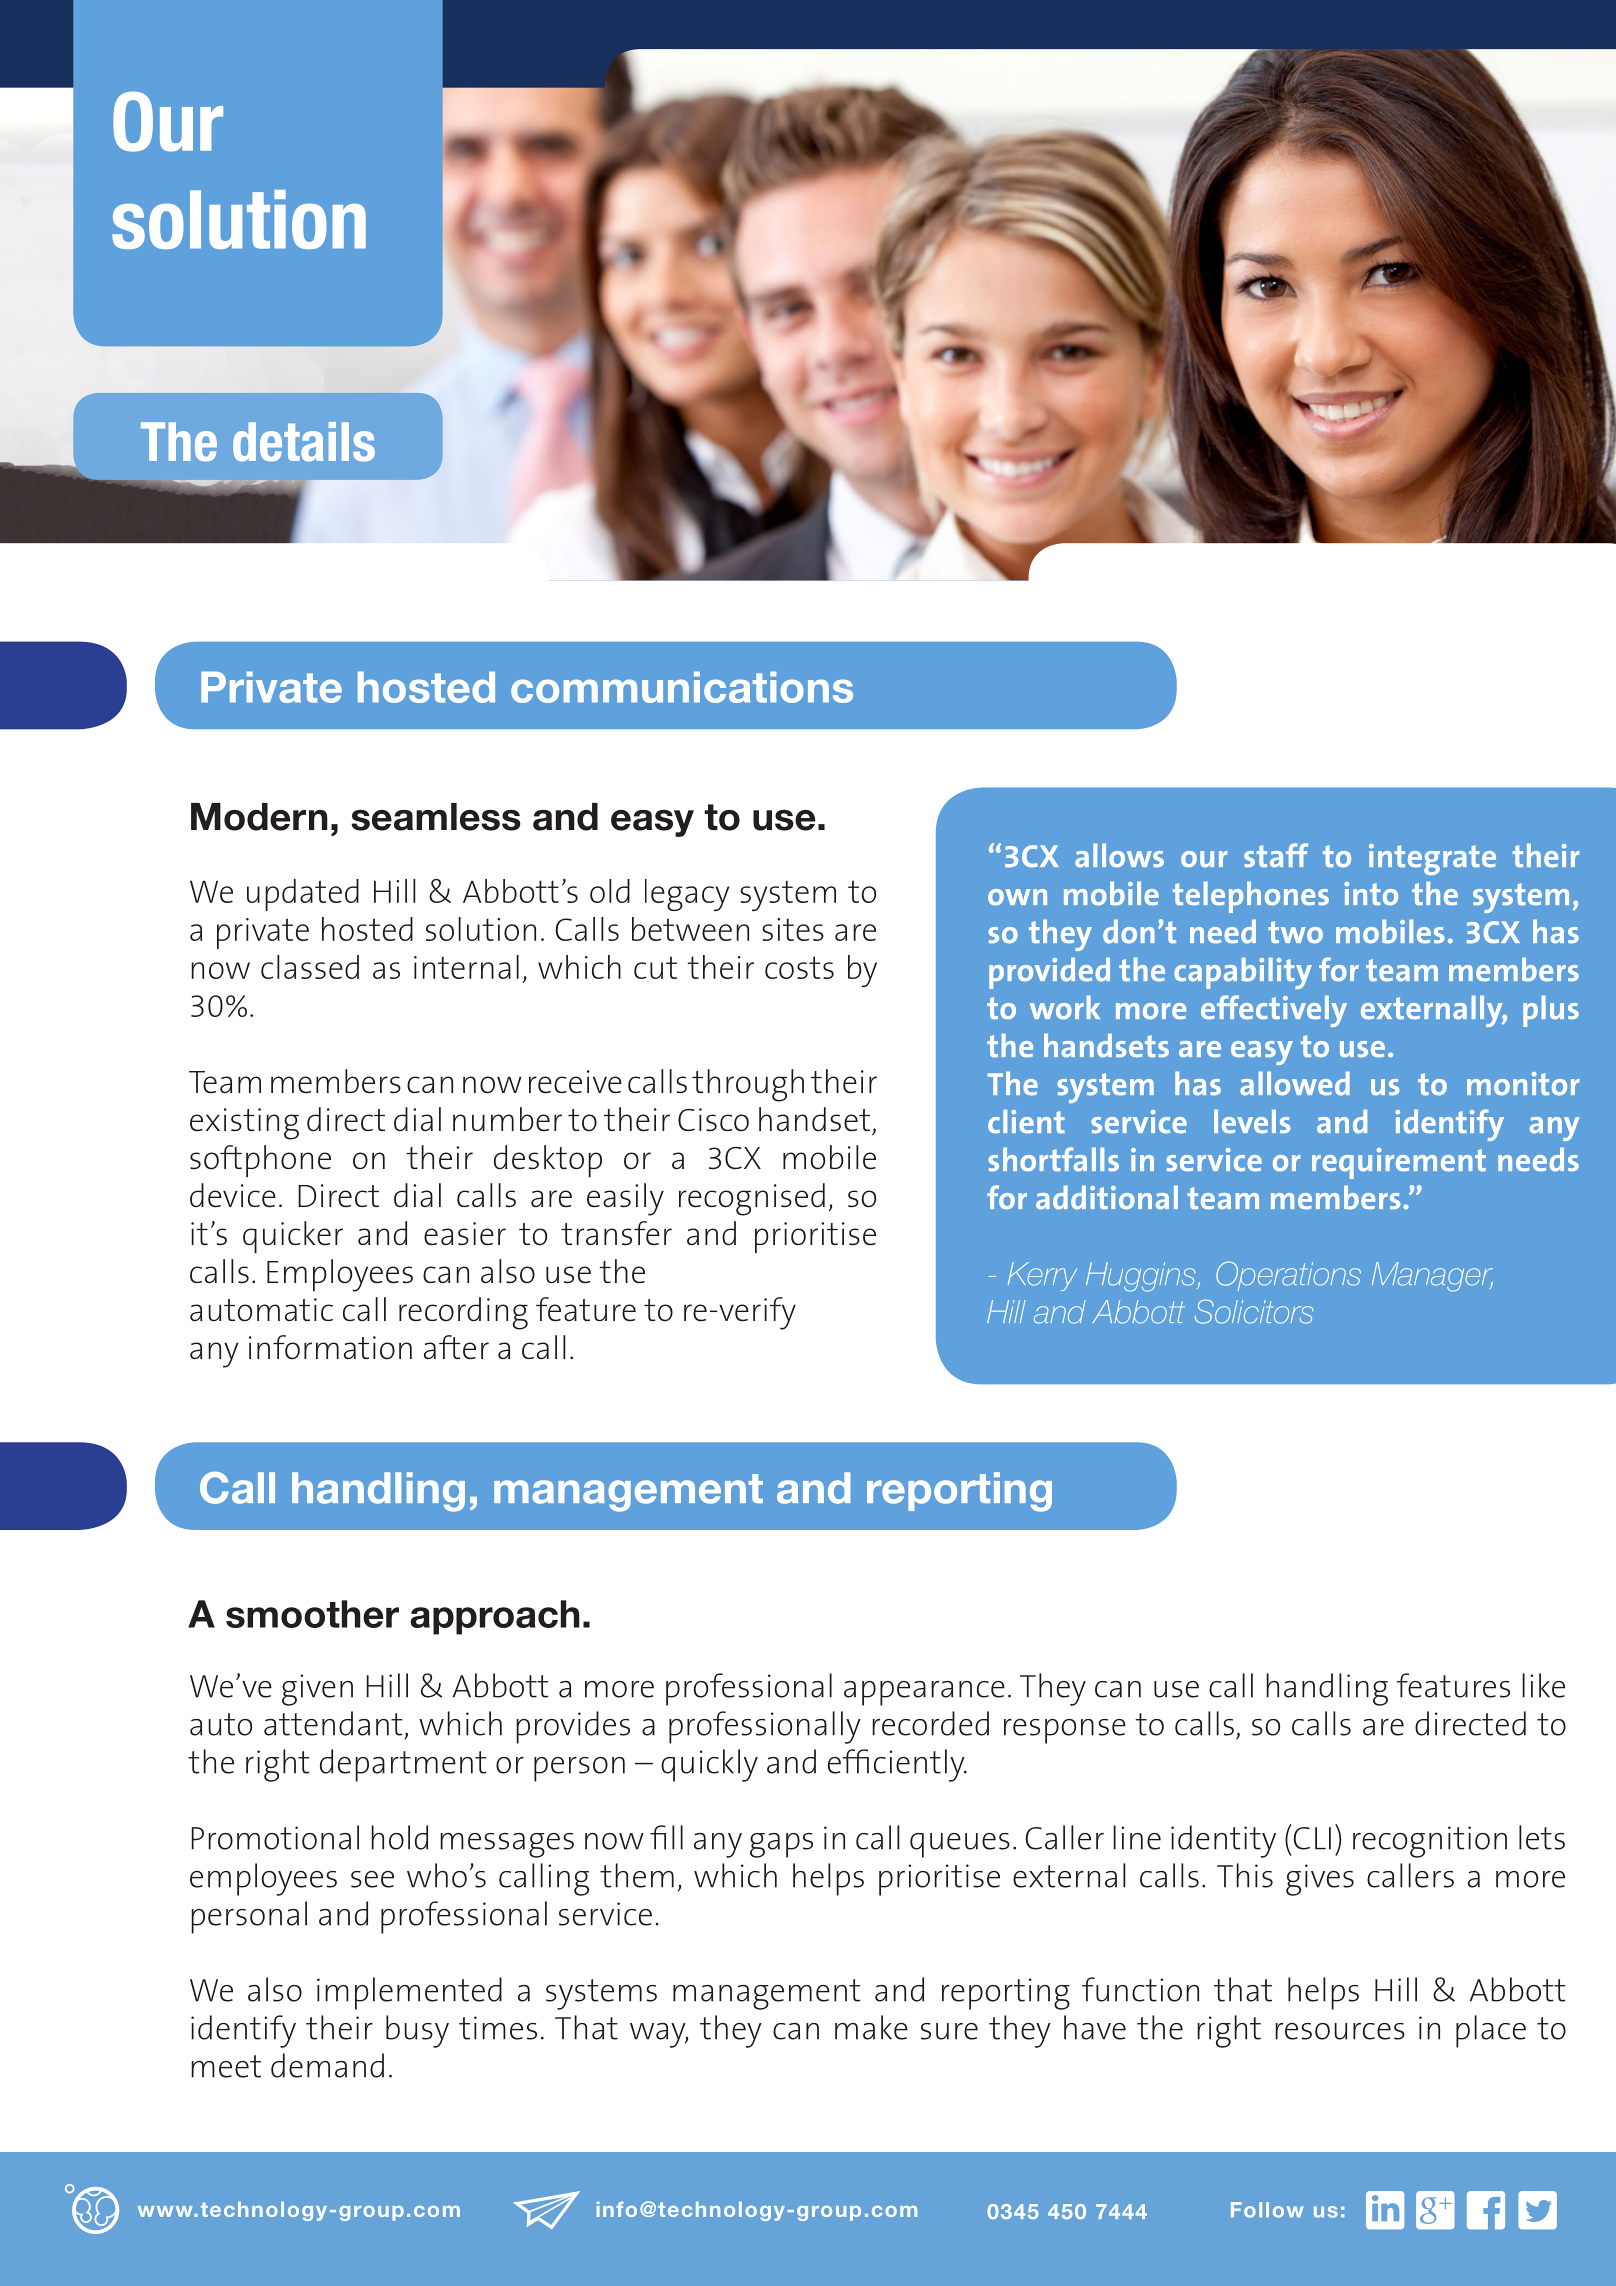 The image size is (1616, 2286). What do you see at coordinates (310, 967) in the screenshot?
I see `classed` at bounding box center [310, 967].
